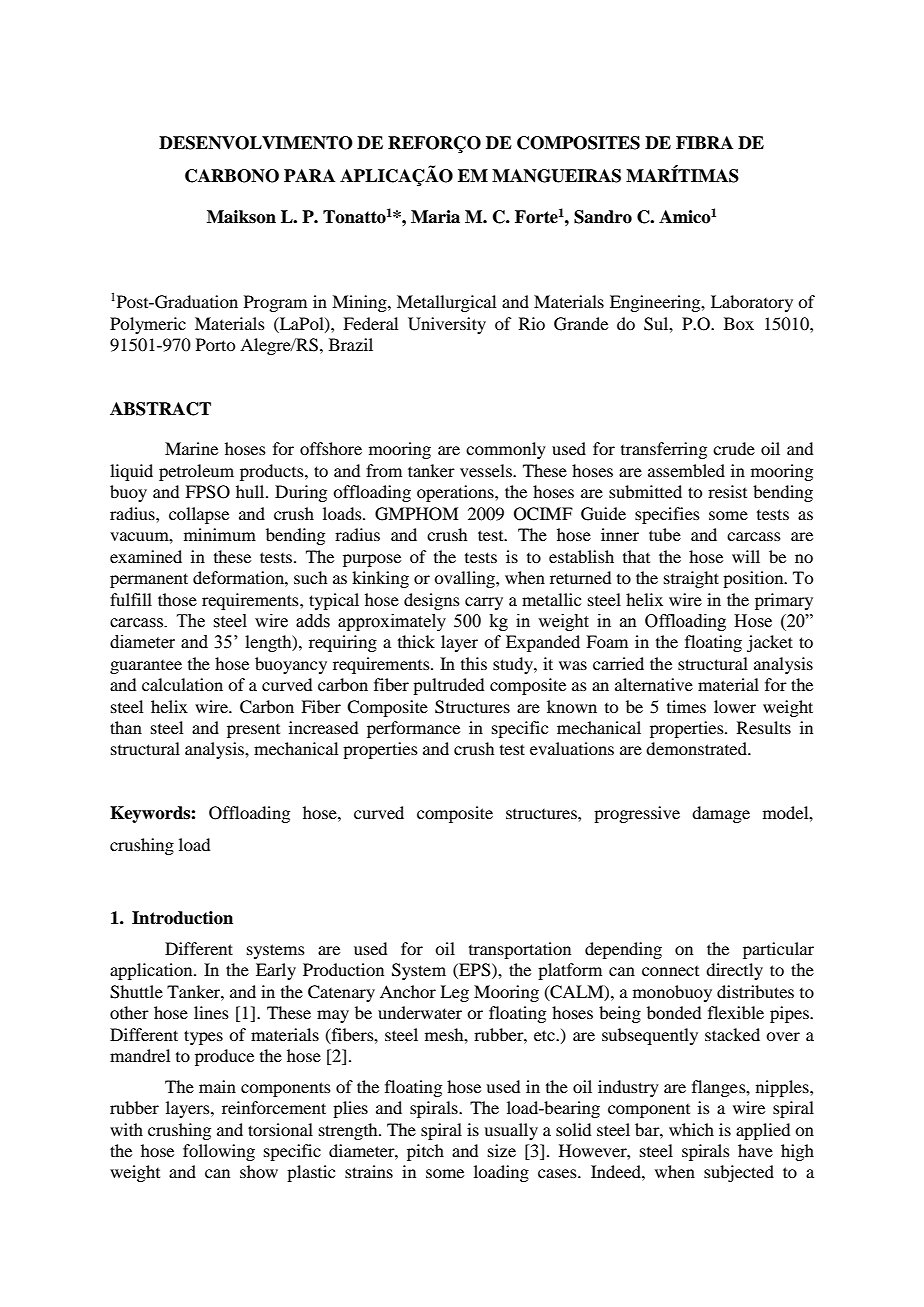  I want to click on Introduction, so click(182, 918).
